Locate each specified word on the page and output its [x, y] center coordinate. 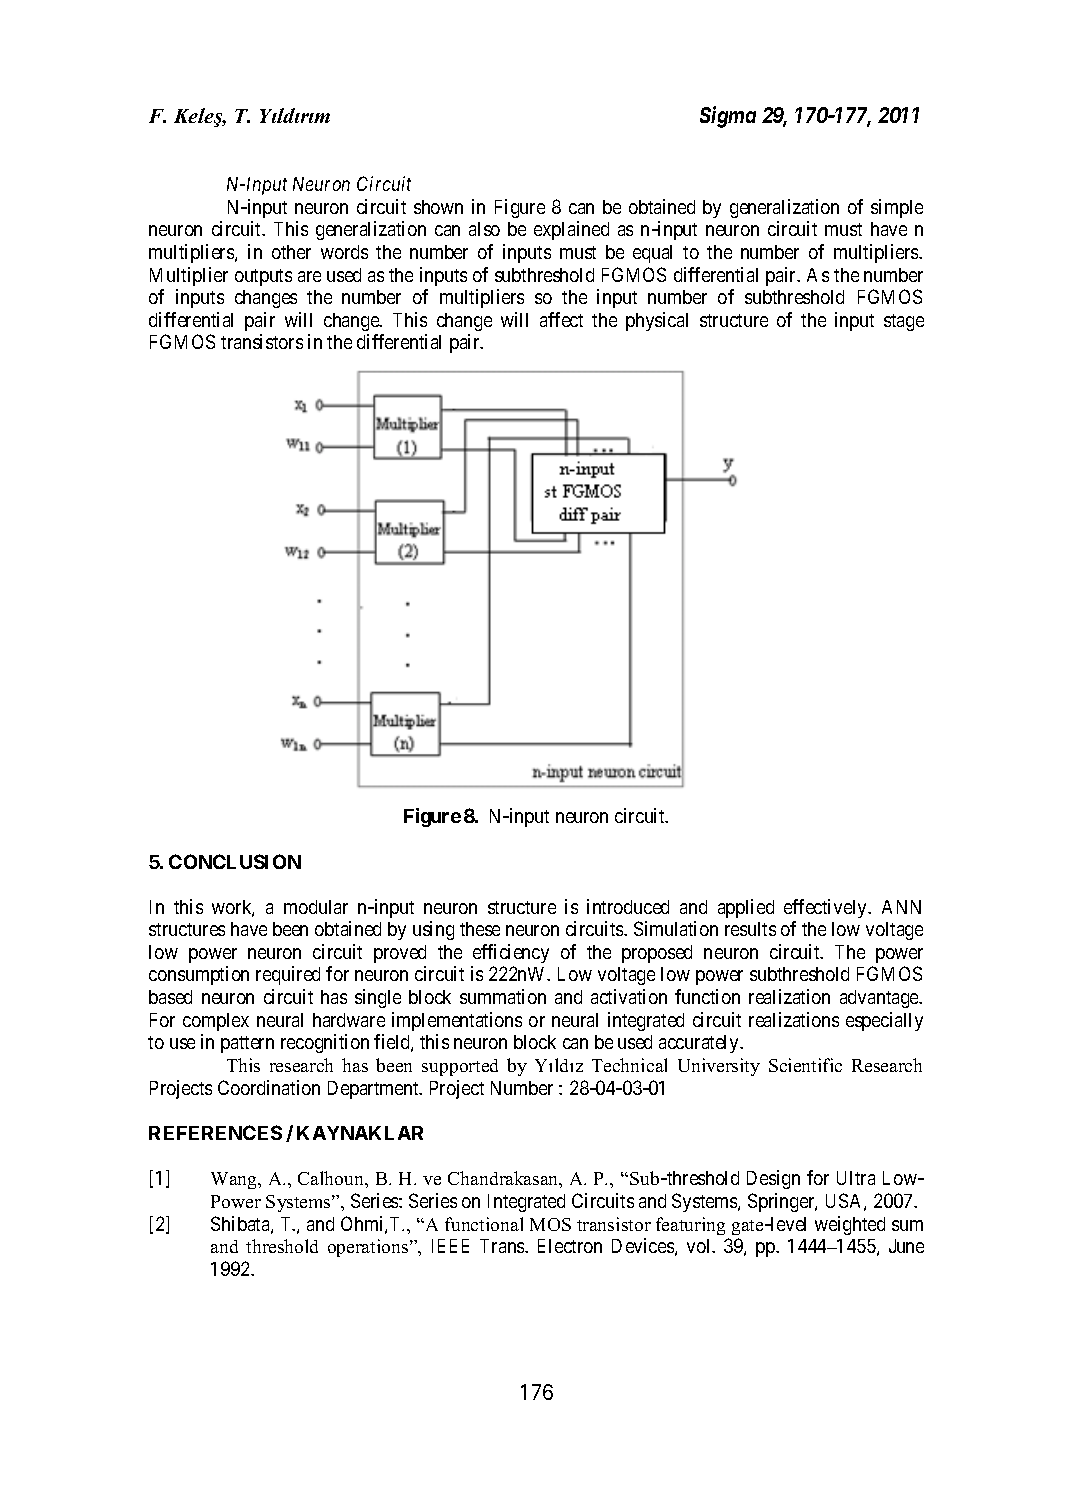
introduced [628, 906]
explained [571, 230]
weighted [850, 1225]
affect [561, 319]
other [291, 252]
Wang [235, 1180]
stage [904, 322]
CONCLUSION [235, 861]
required [288, 975]
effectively [827, 908]
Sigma [728, 117]
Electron [570, 1246]
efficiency [511, 953]
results [750, 929]
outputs [263, 277]
